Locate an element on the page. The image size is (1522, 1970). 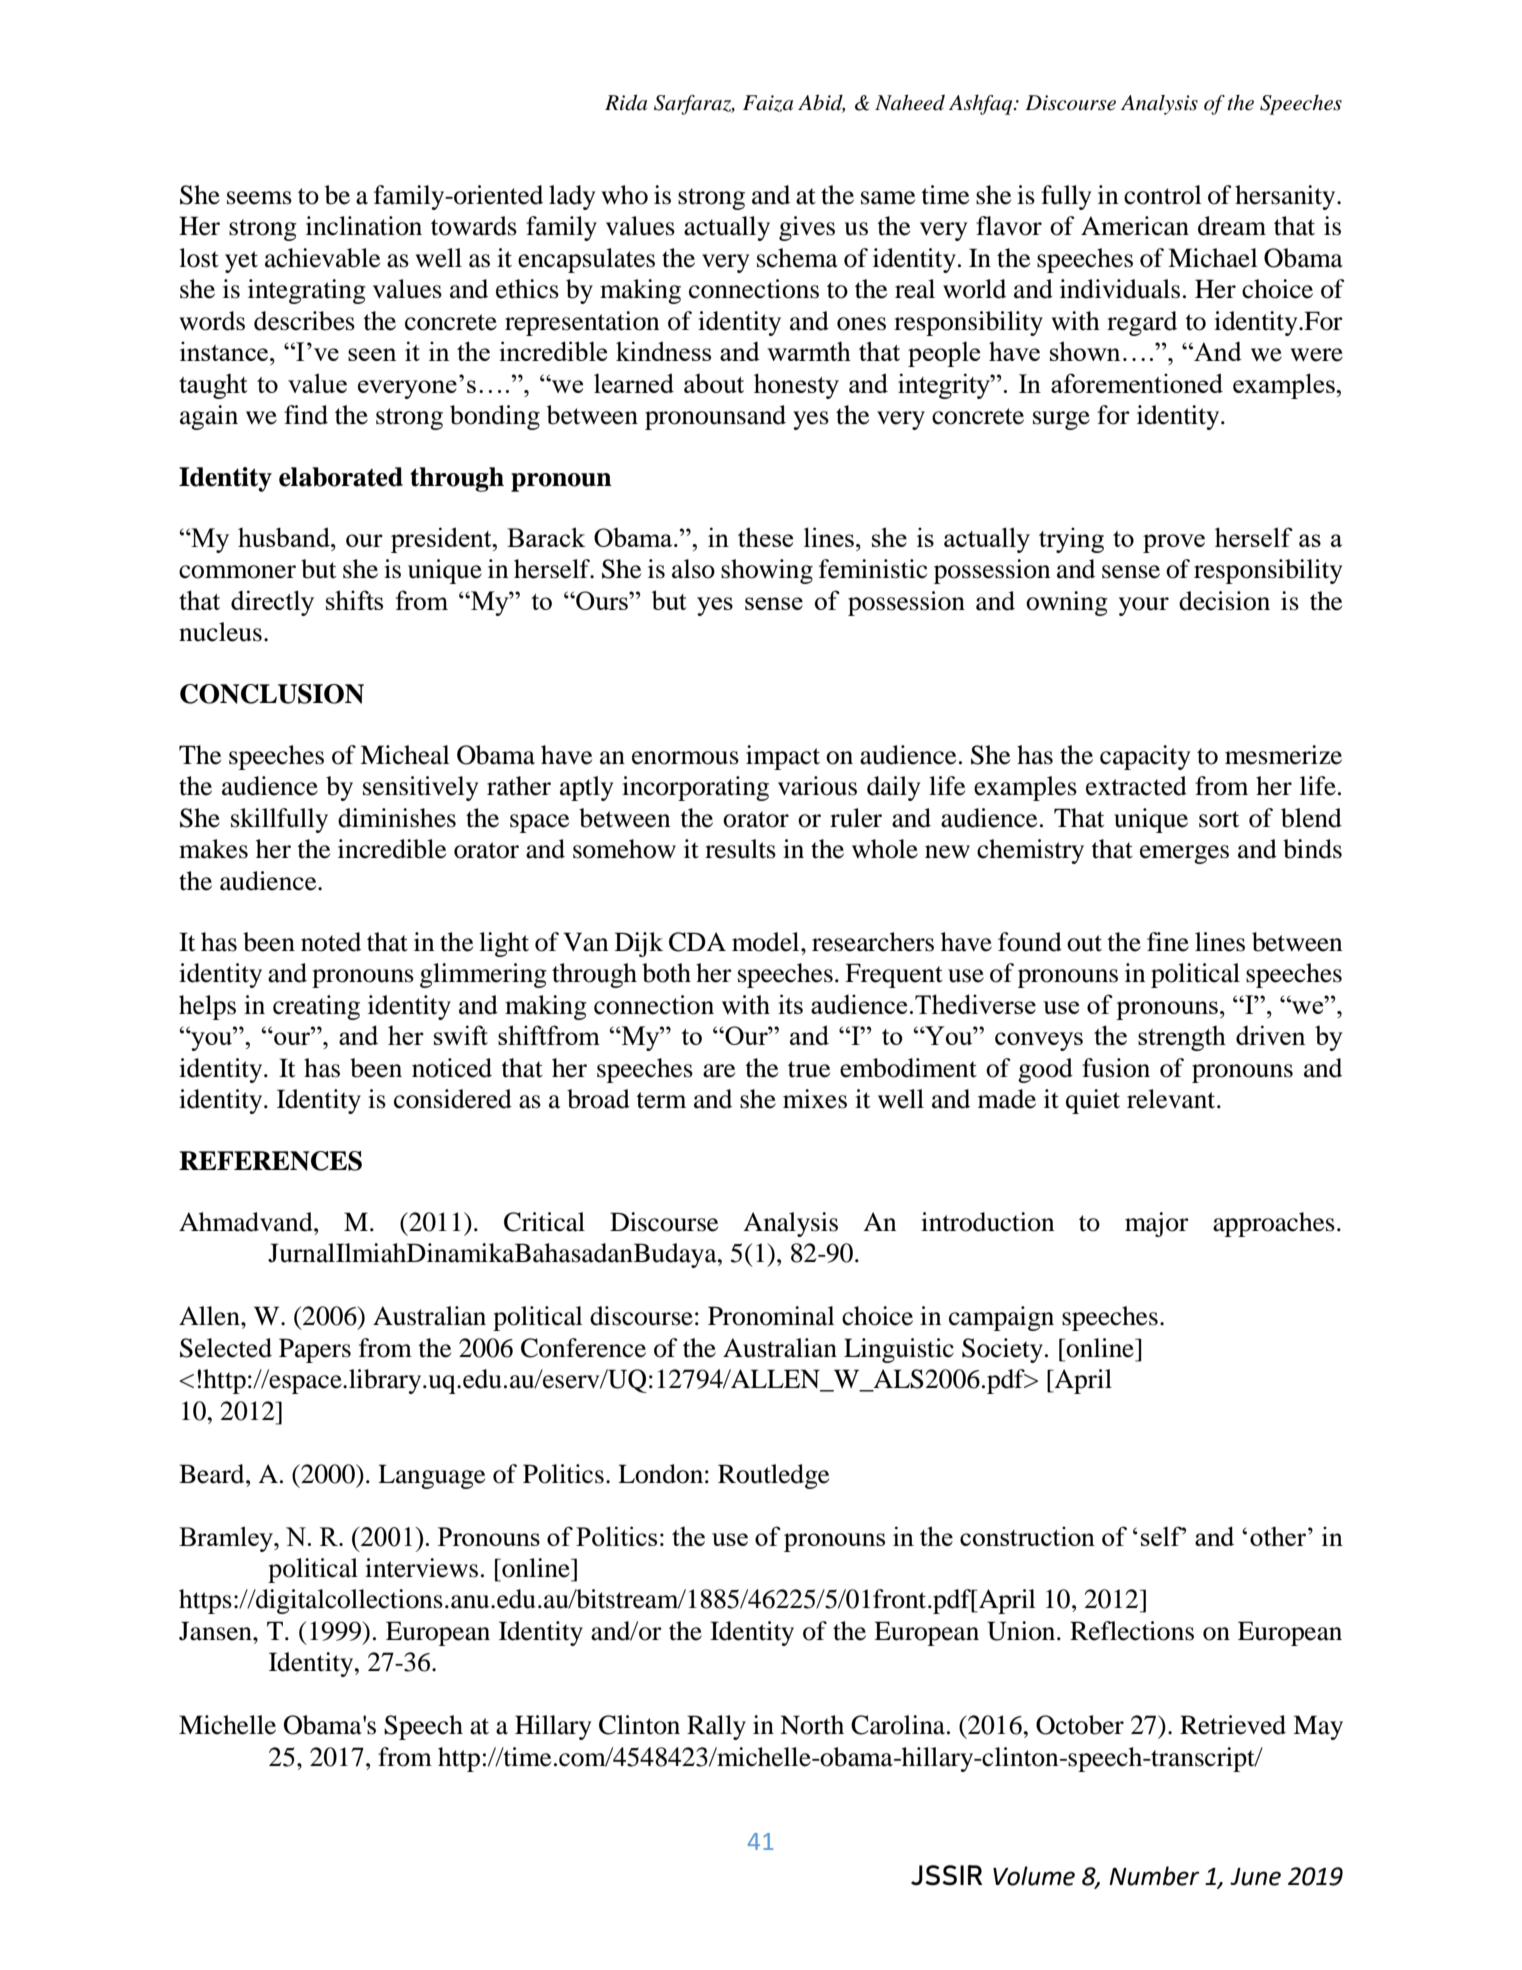
gives is located at coordinates (807, 228).
